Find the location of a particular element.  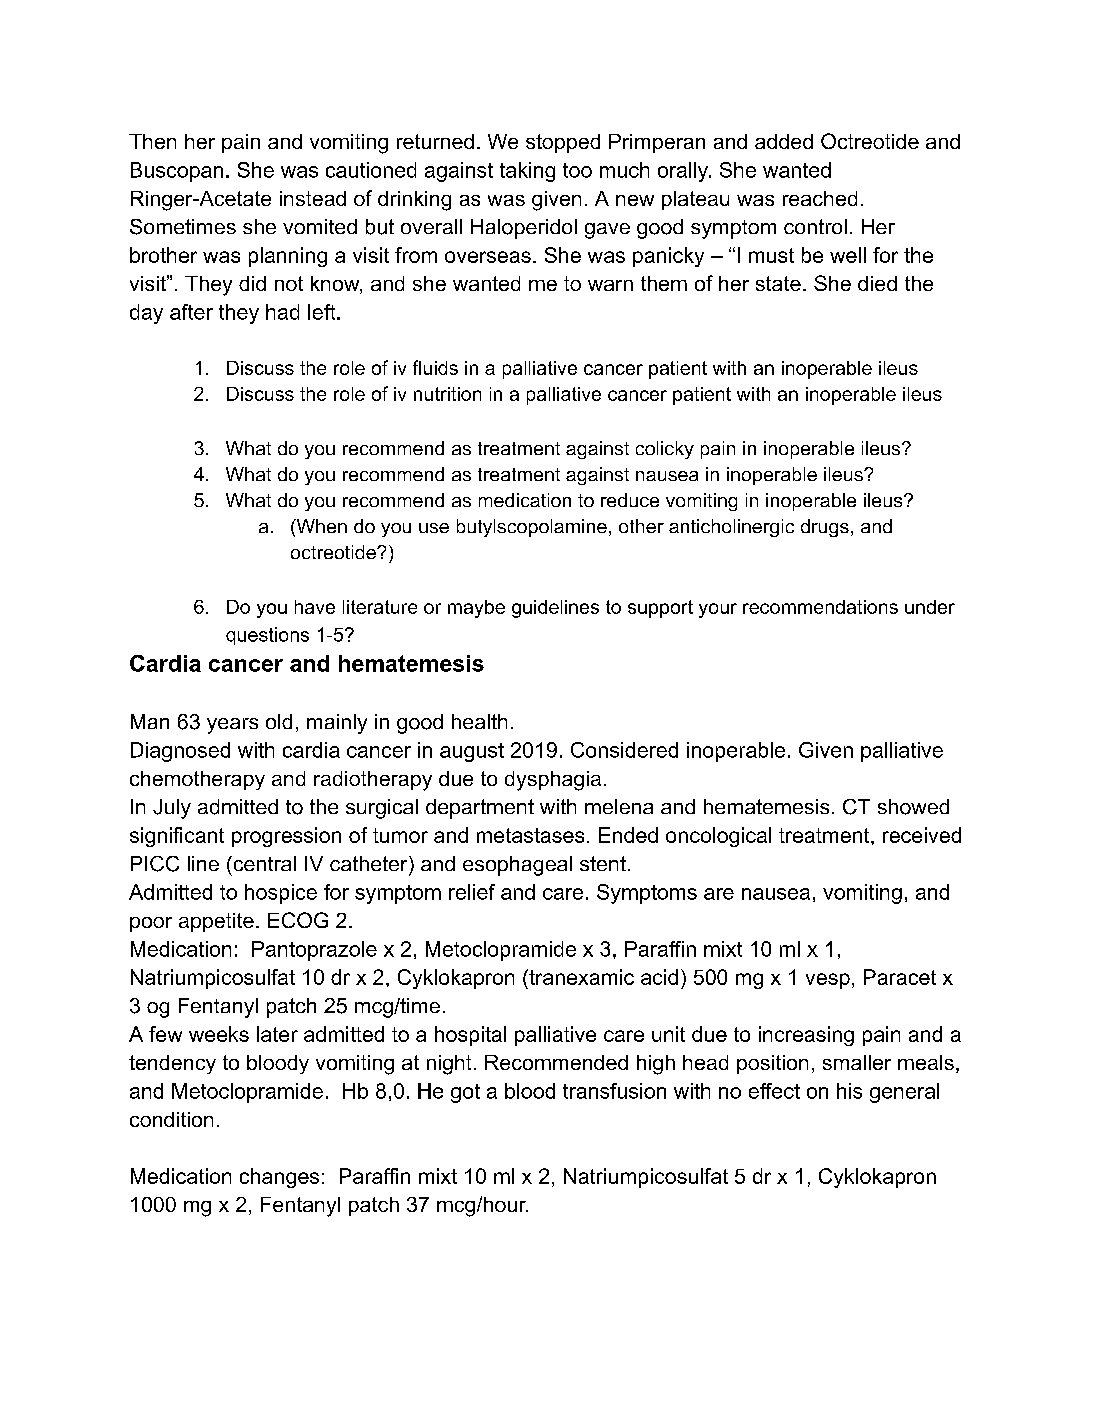

nutrition is located at coordinates (447, 394).
